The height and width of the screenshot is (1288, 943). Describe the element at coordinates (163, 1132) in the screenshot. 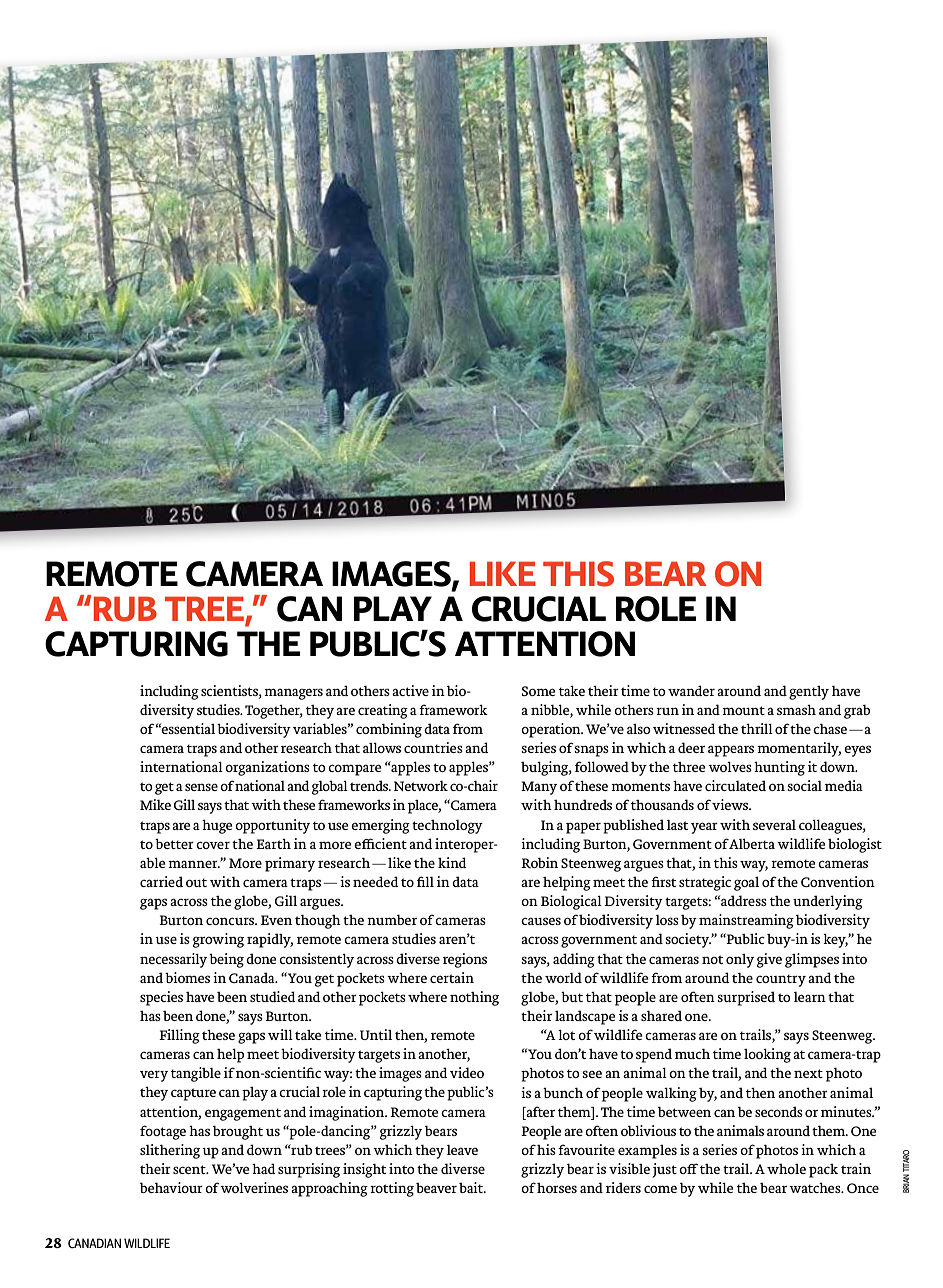

I see `footage` at that location.
